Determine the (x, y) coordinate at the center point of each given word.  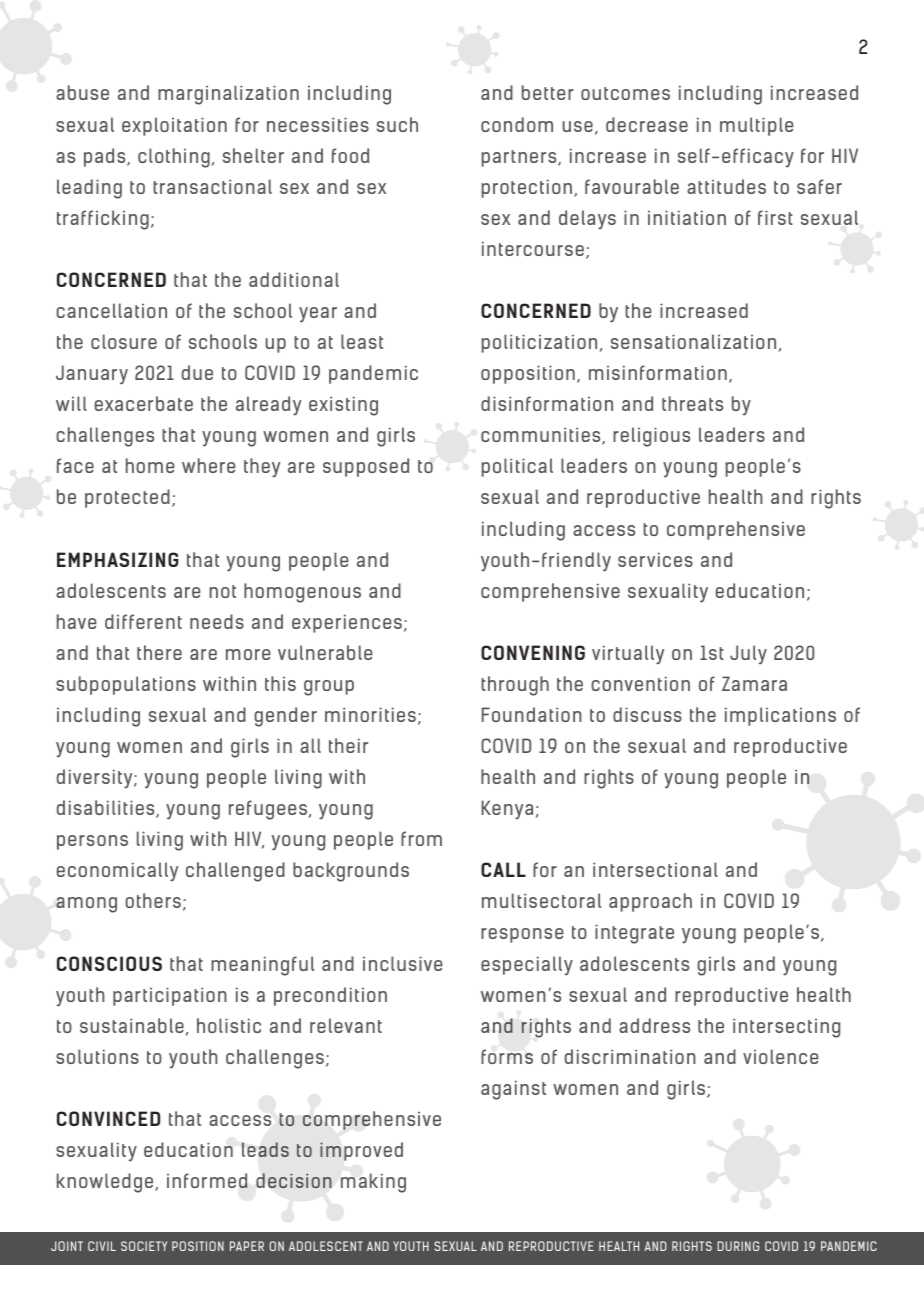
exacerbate (144, 403)
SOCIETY (144, 1246)
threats (692, 403)
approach (650, 902)
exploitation (174, 126)
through (515, 686)
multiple (757, 126)
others (153, 900)
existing (343, 406)
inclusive (403, 963)
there (159, 652)
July (748, 655)
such (397, 124)
